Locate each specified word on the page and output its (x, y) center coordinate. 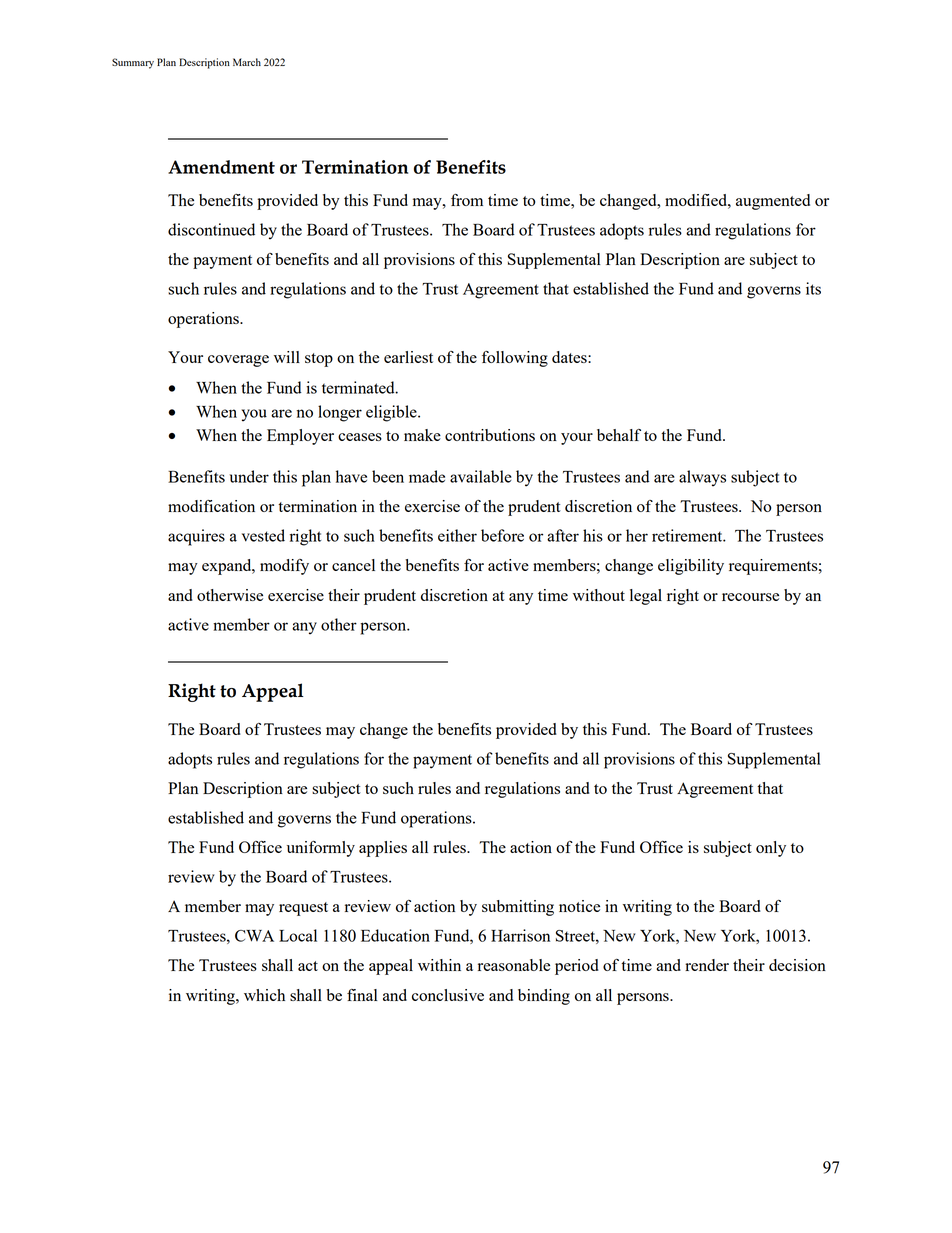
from (467, 200)
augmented (773, 202)
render (707, 965)
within (439, 965)
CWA (254, 936)
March (247, 62)
